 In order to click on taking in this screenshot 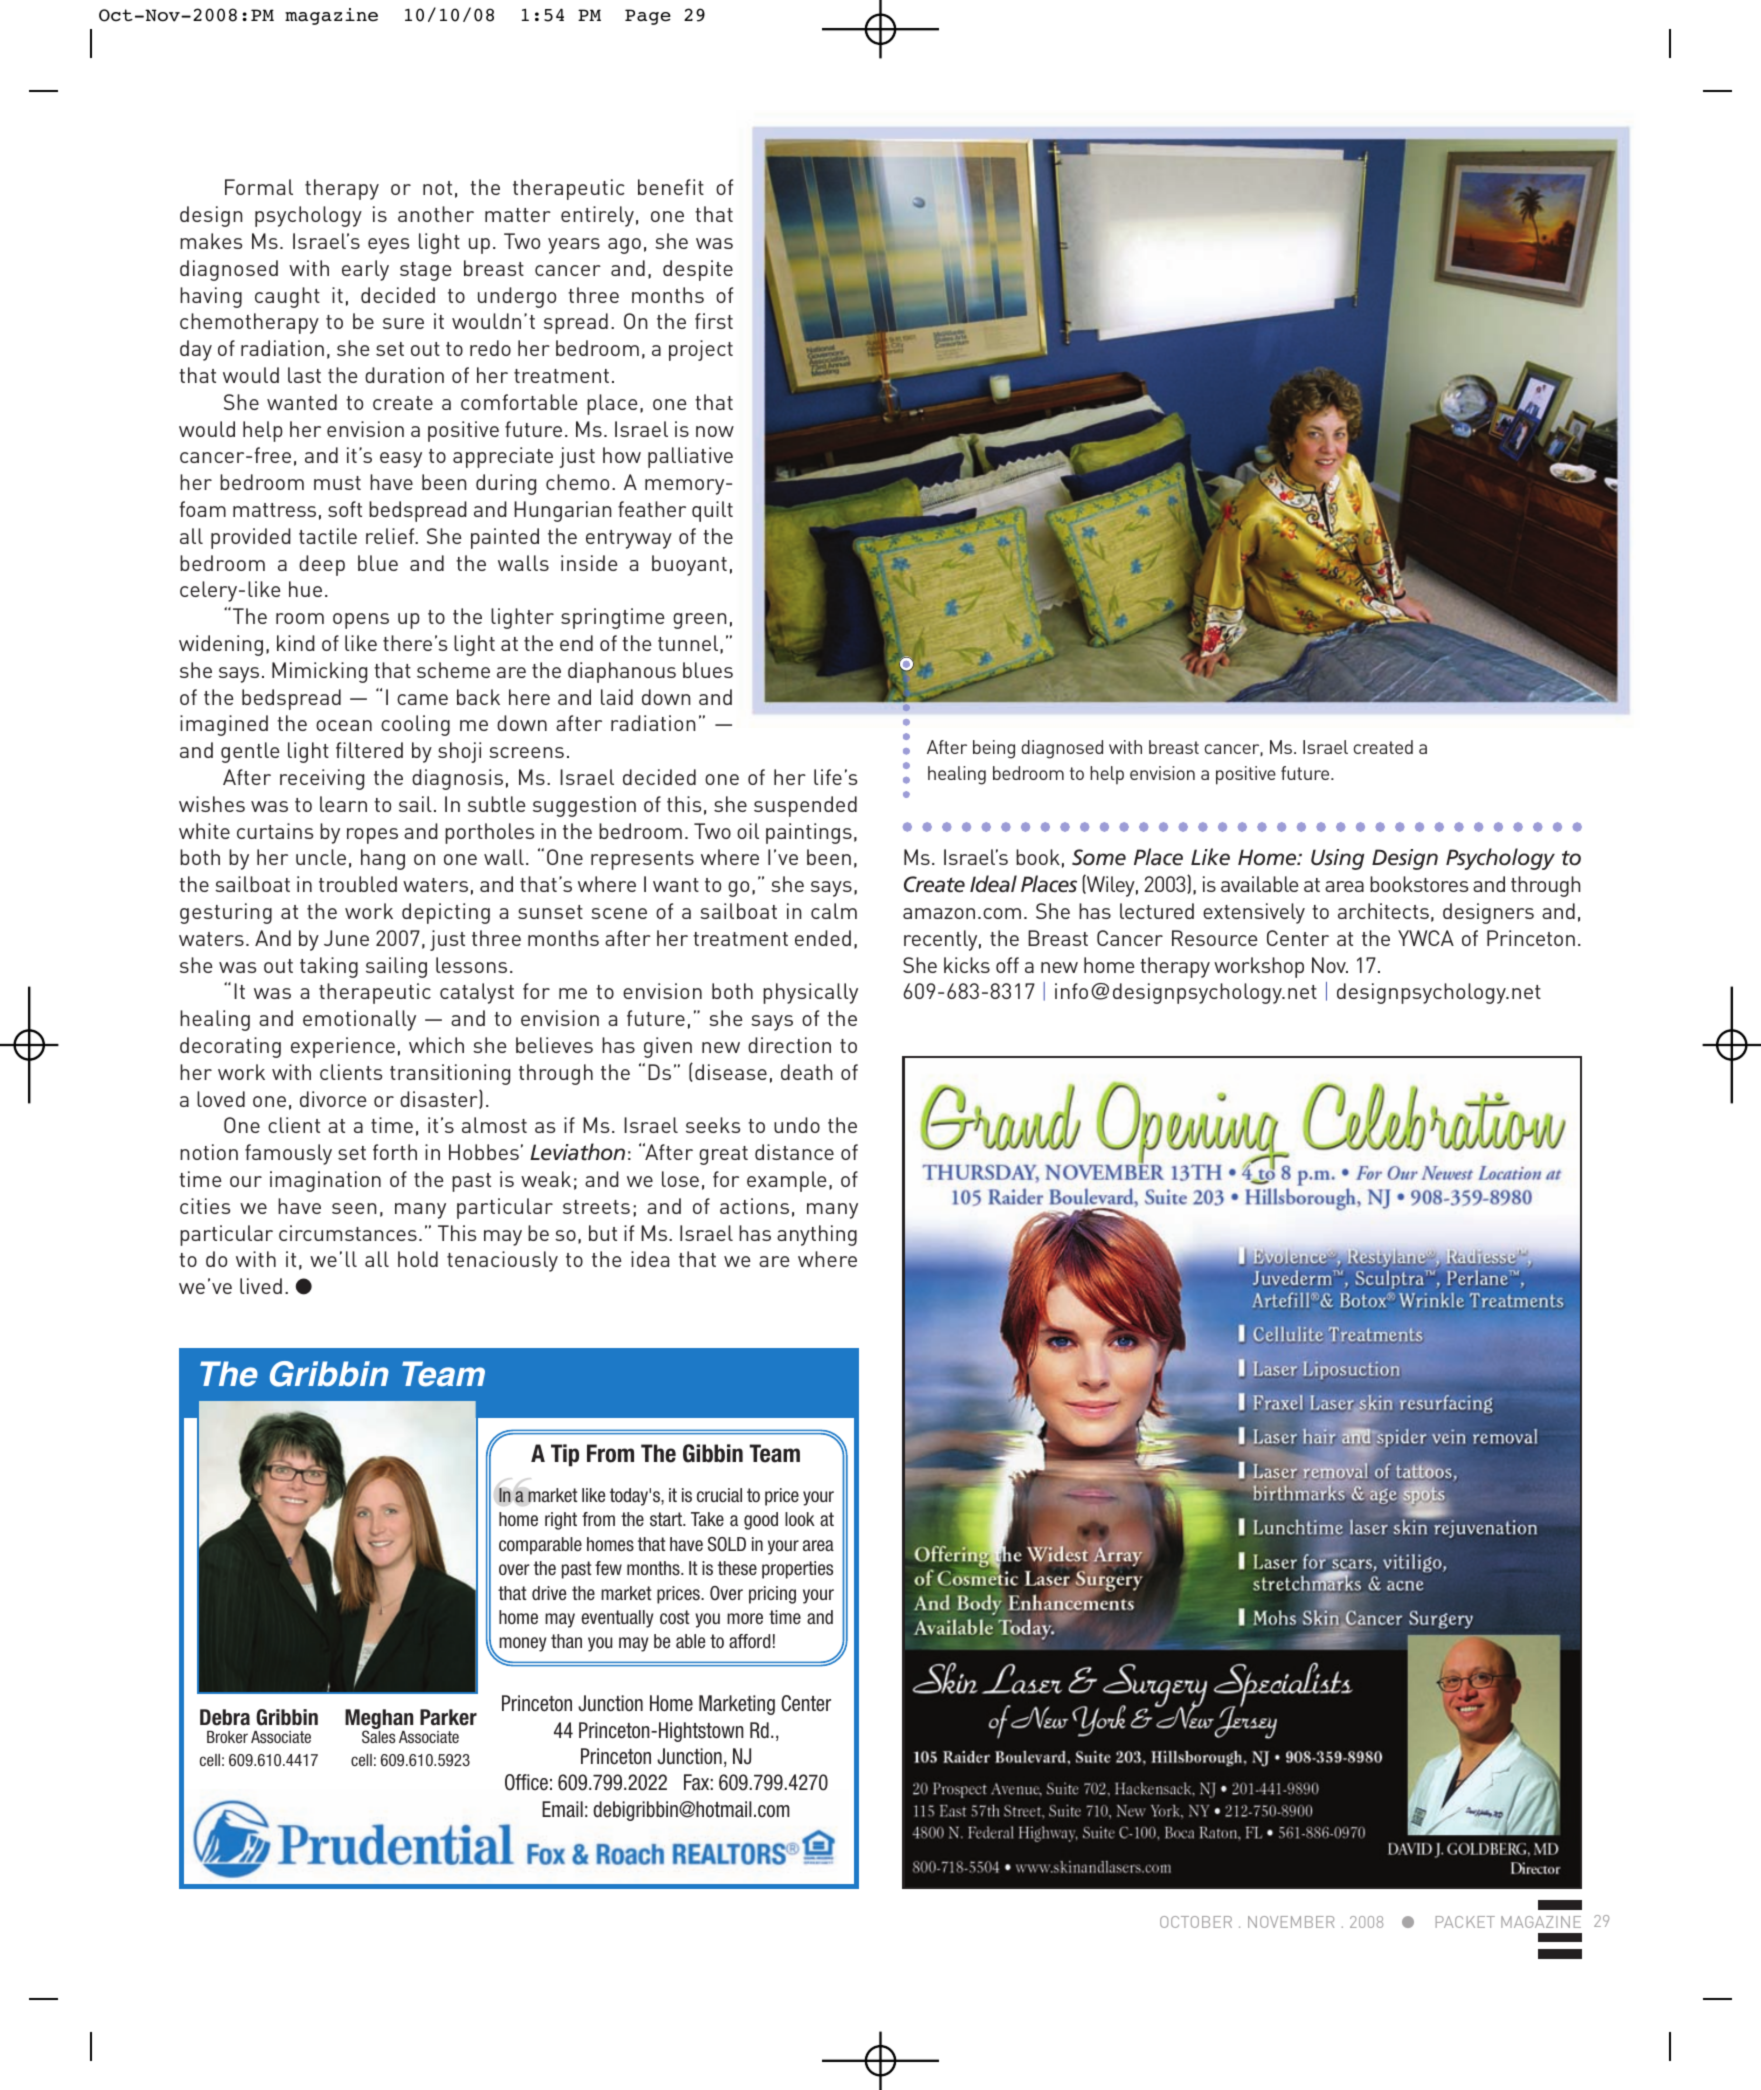, I will do `click(329, 967)`.
